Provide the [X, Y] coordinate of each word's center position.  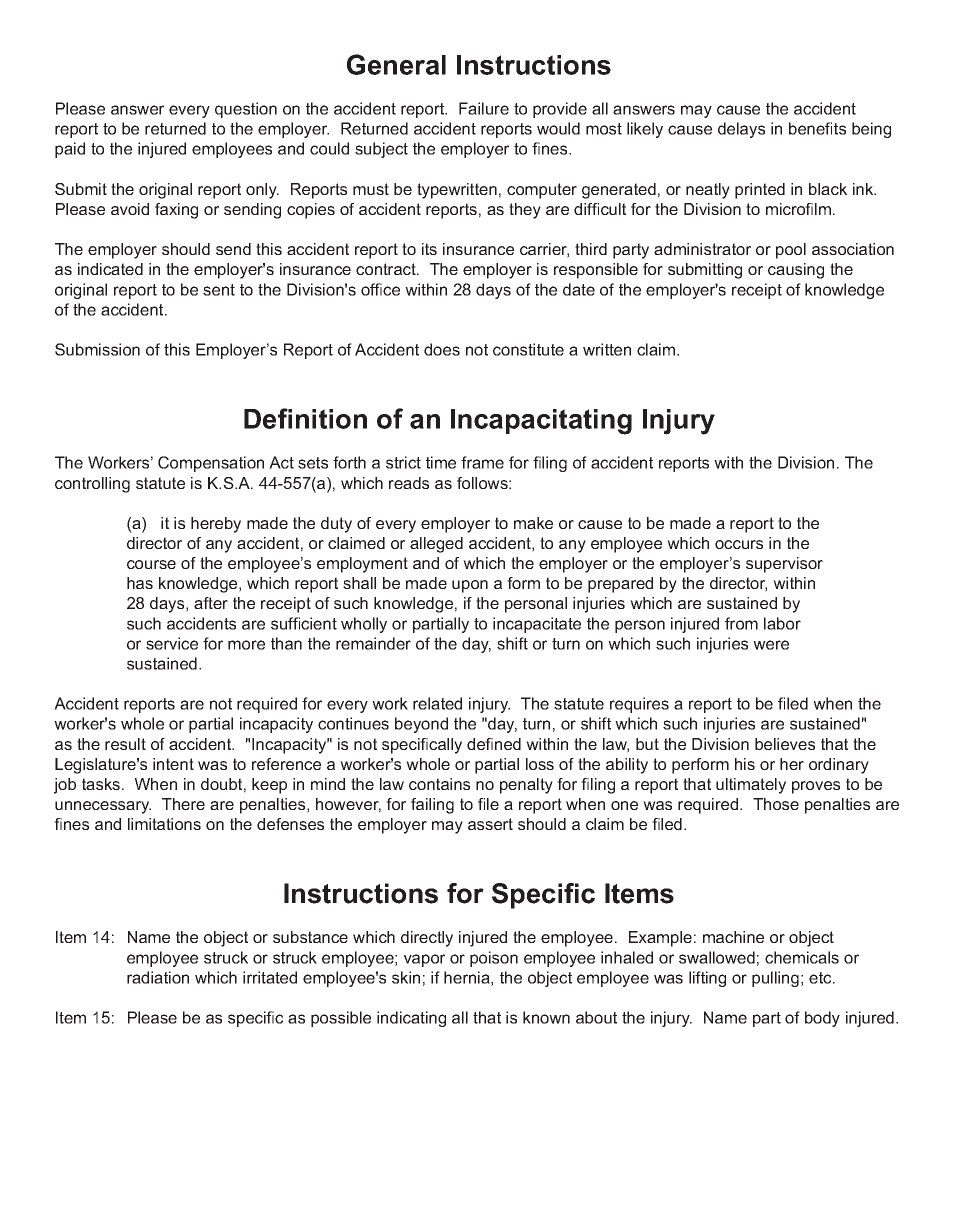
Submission [97, 349]
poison [494, 959]
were [771, 645]
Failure [484, 108]
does [442, 349]
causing [796, 271]
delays [741, 130]
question [246, 110]
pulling [775, 979]
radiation [158, 977]
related [437, 703]
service [172, 643]
